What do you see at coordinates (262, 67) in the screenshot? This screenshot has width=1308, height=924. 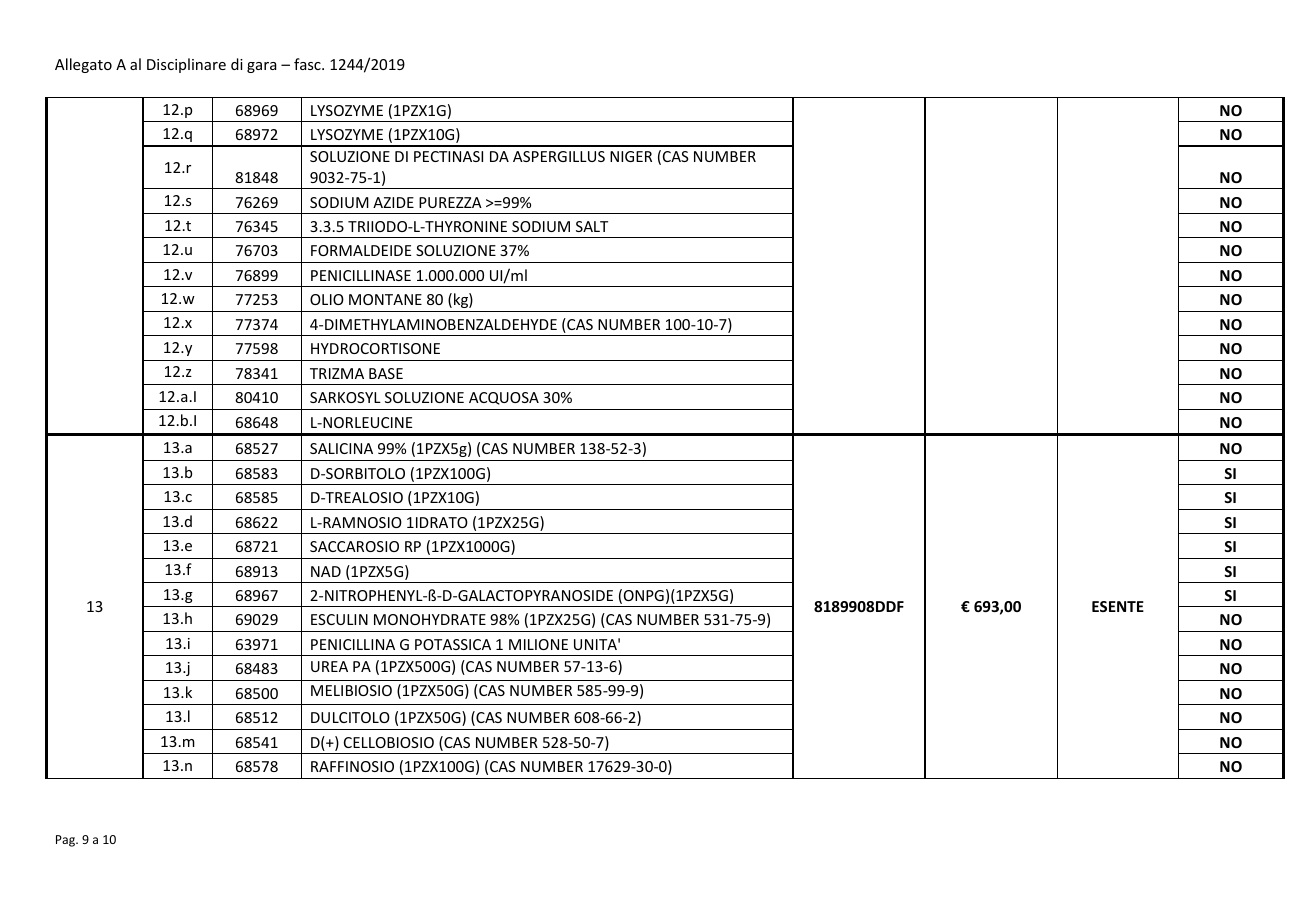 I see `gara` at bounding box center [262, 67].
